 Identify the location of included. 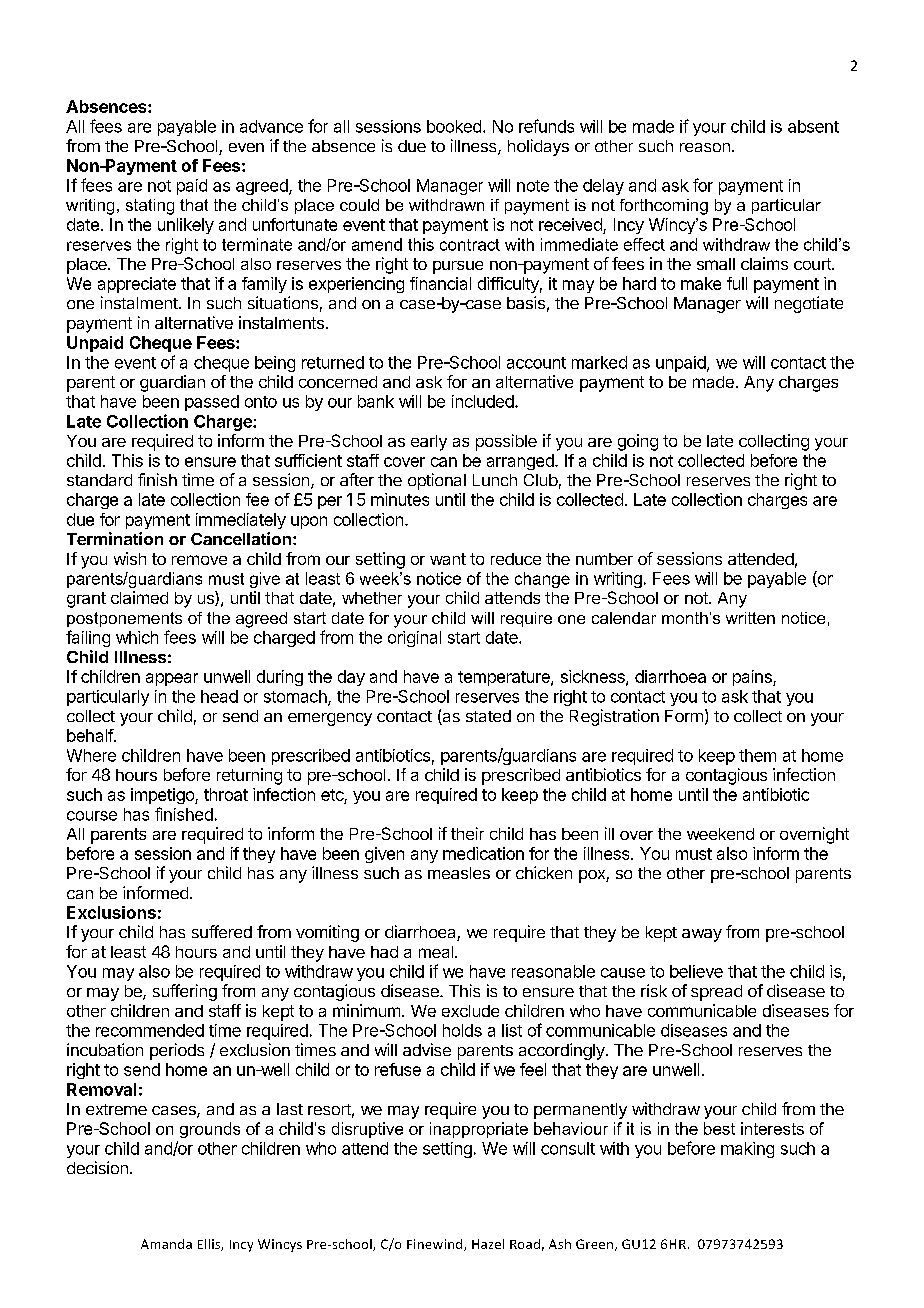
(483, 401).
